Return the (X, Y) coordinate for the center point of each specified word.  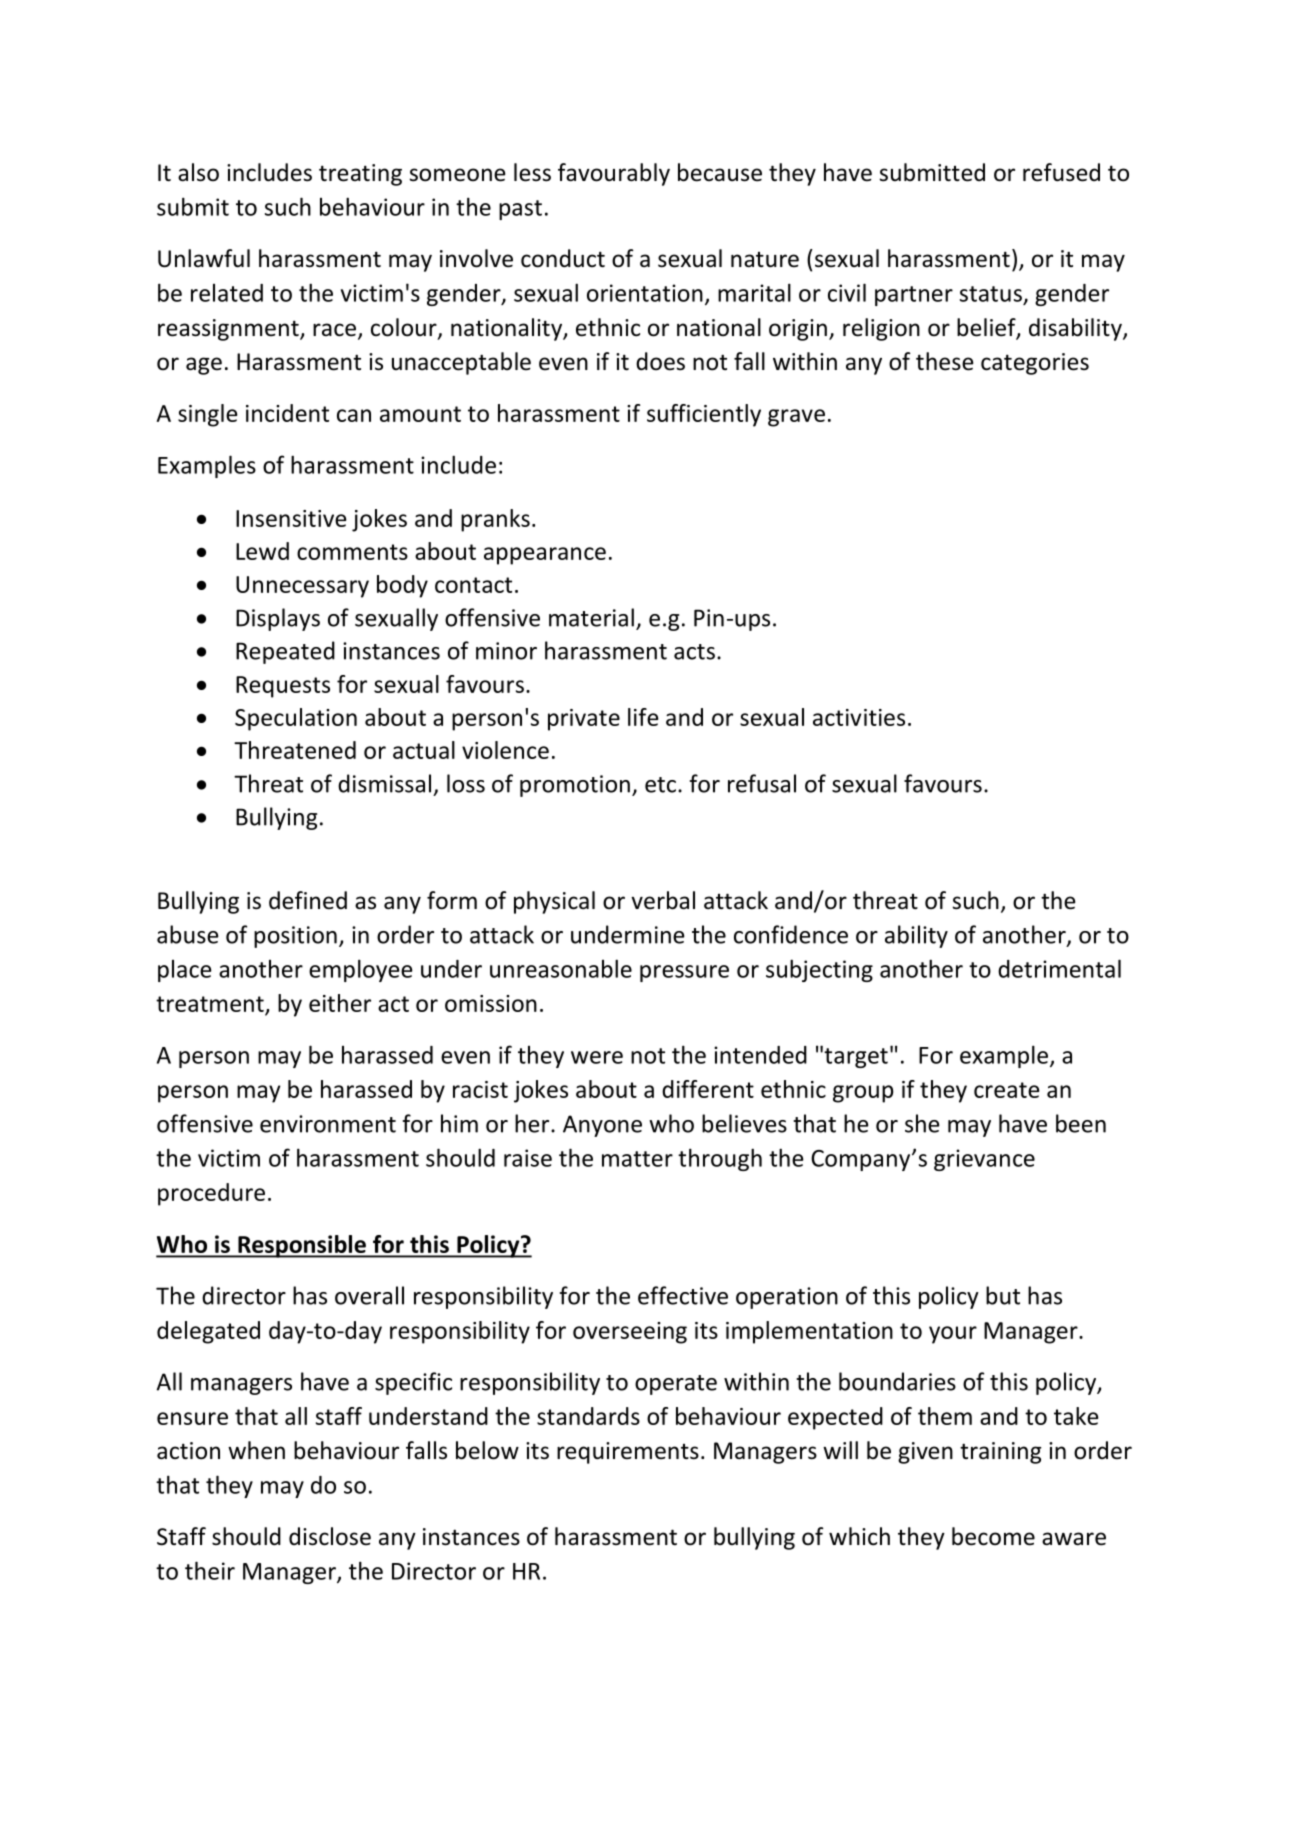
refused (1061, 172)
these (945, 361)
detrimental (1059, 968)
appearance (545, 556)
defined (308, 900)
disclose (330, 1536)
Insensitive (291, 518)
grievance (984, 1160)
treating (360, 175)
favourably (614, 174)
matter (637, 1159)
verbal (663, 900)
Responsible (302, 1246)
